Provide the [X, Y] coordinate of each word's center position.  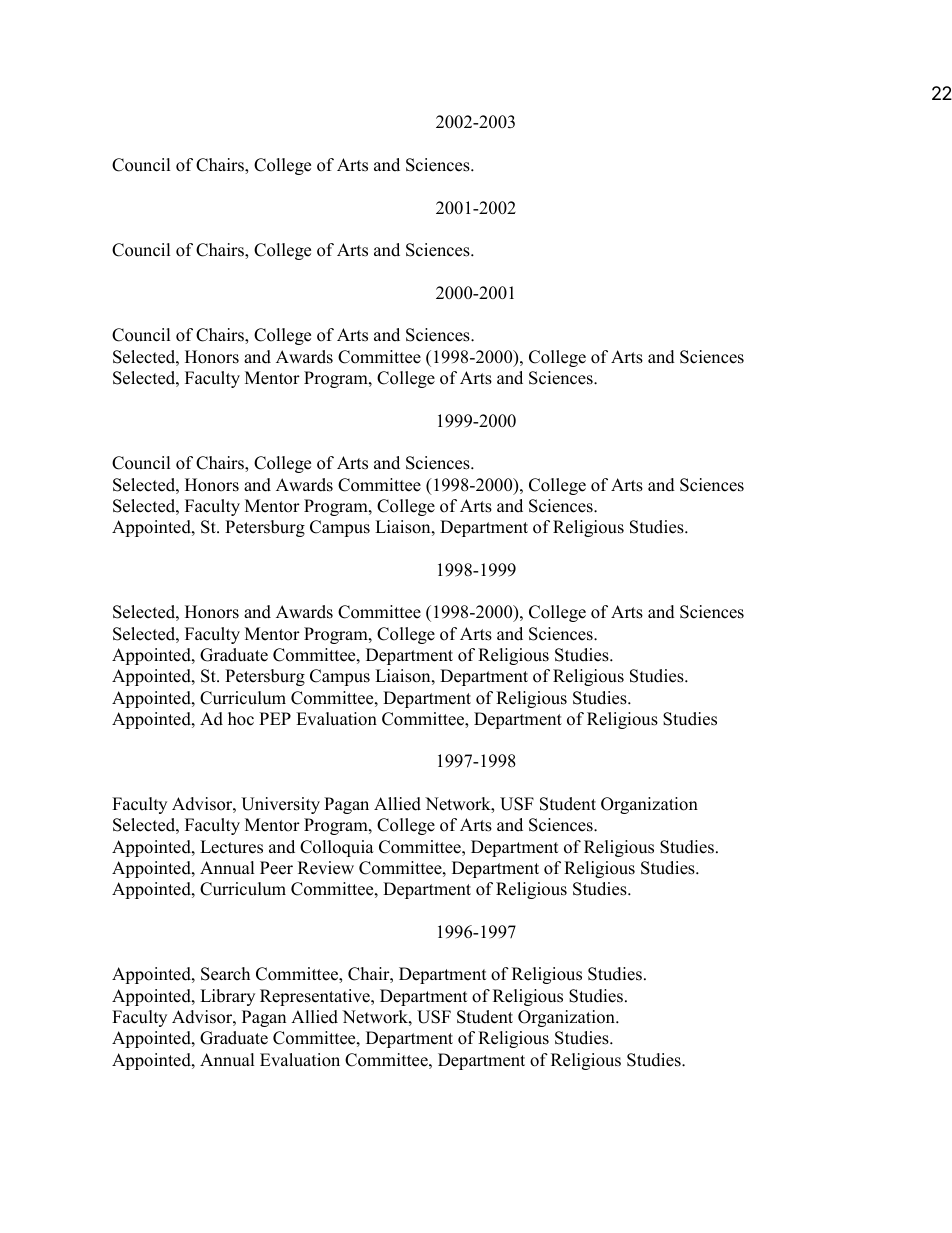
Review [326, 868]
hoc [241, 719]
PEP [275, 718]
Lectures [231, 847]
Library [227, 997]
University [280, 805]
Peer [276, 868]
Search [225, 974]
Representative [316, 997]
